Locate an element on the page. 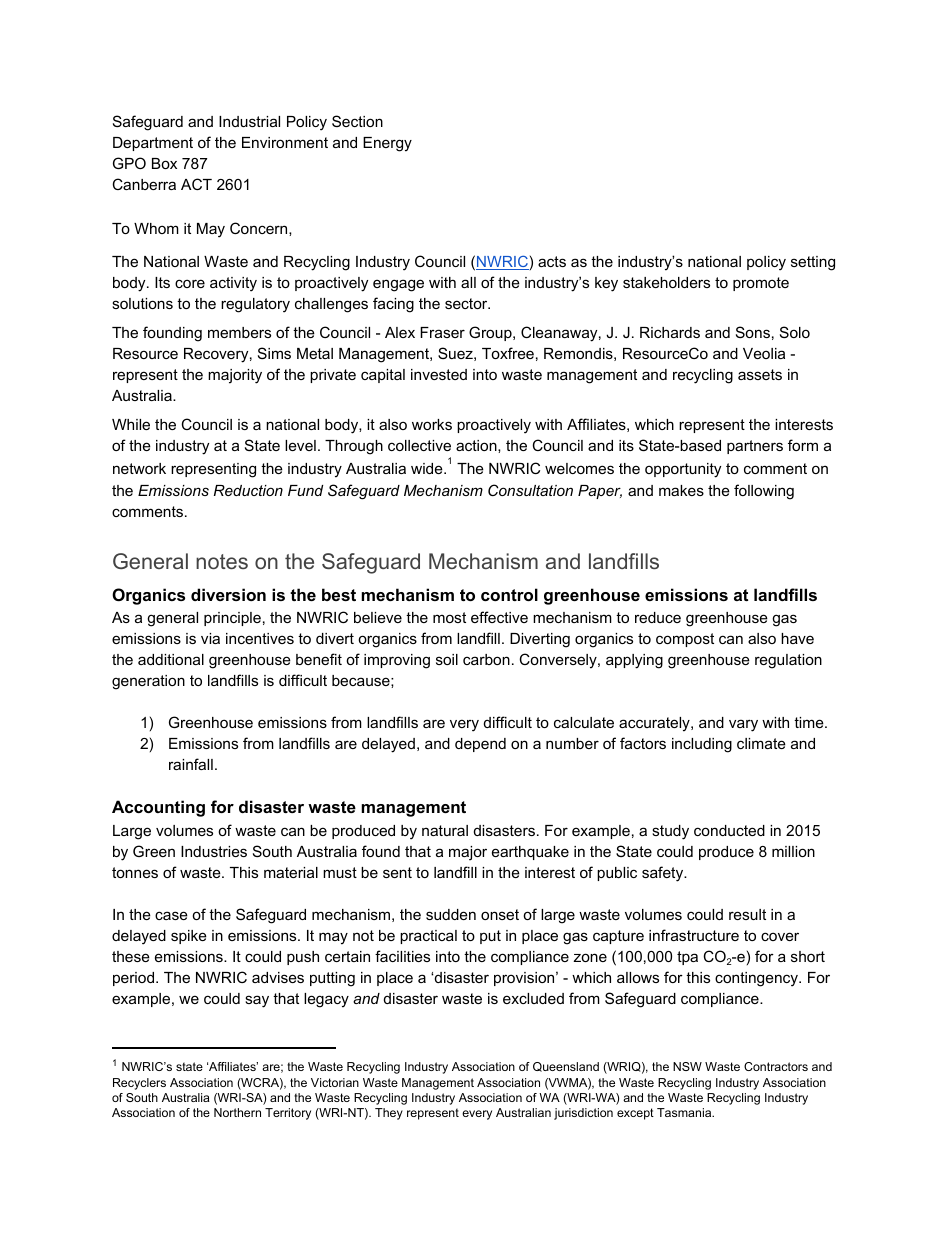 The height and width of the document is (1233, 952). assets is located at coordinates (760, 374).
